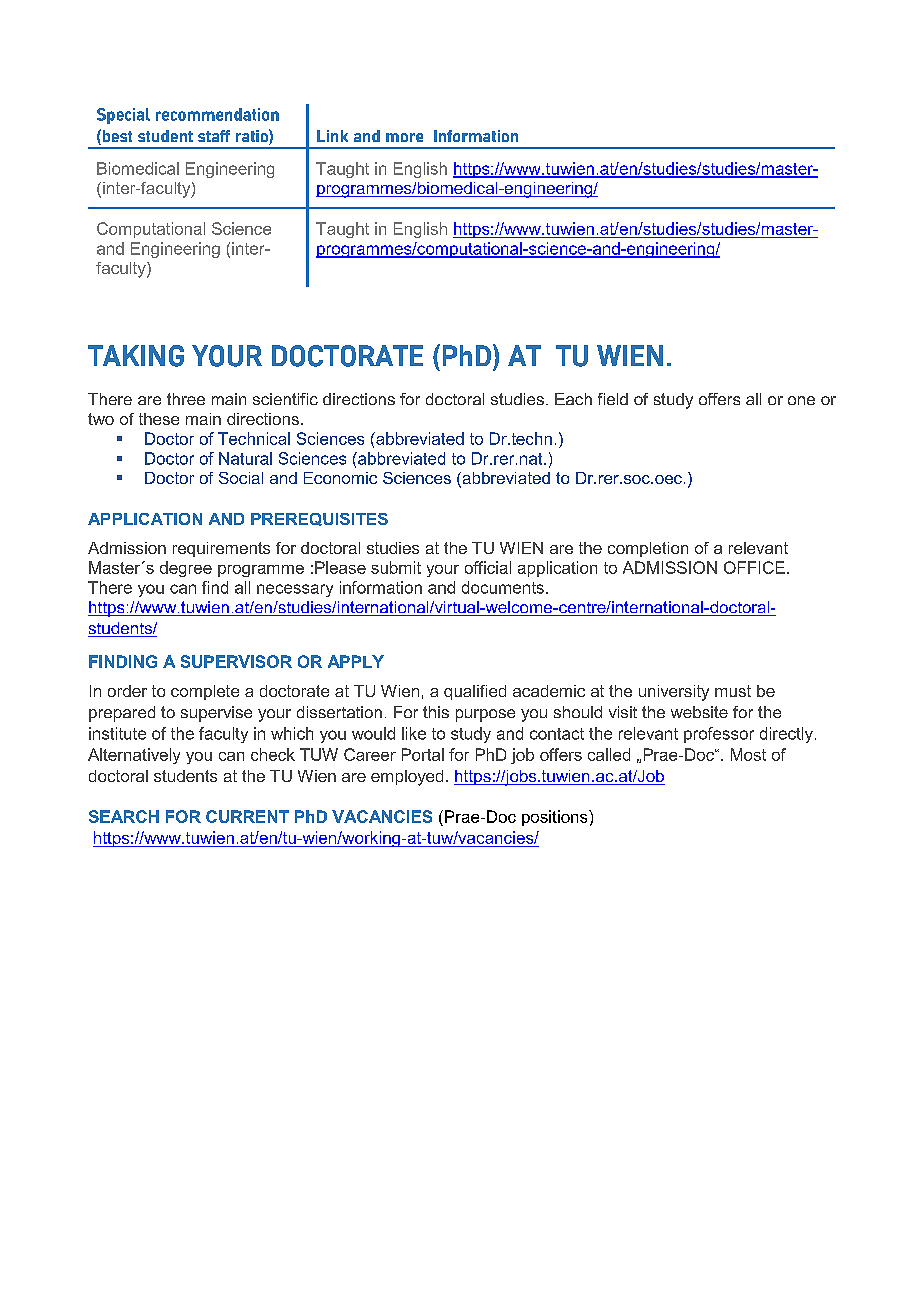 This screenshot has width=924, height=1308. Describe the element at coordinates (407, 778) in the screenshot. I see `employed` at that location.
